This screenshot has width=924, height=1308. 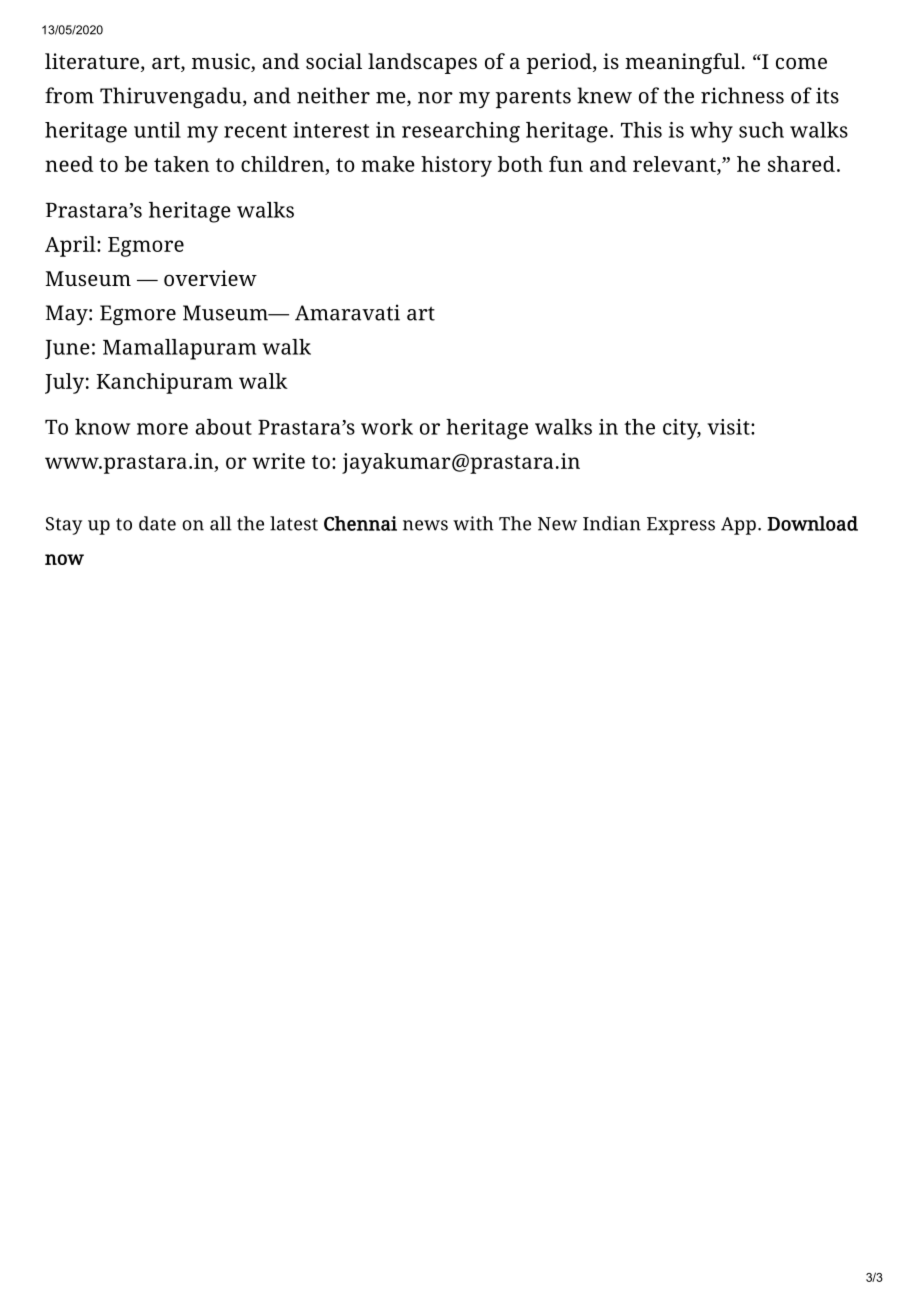 I want to click on June, so click(x=67, y=349).
